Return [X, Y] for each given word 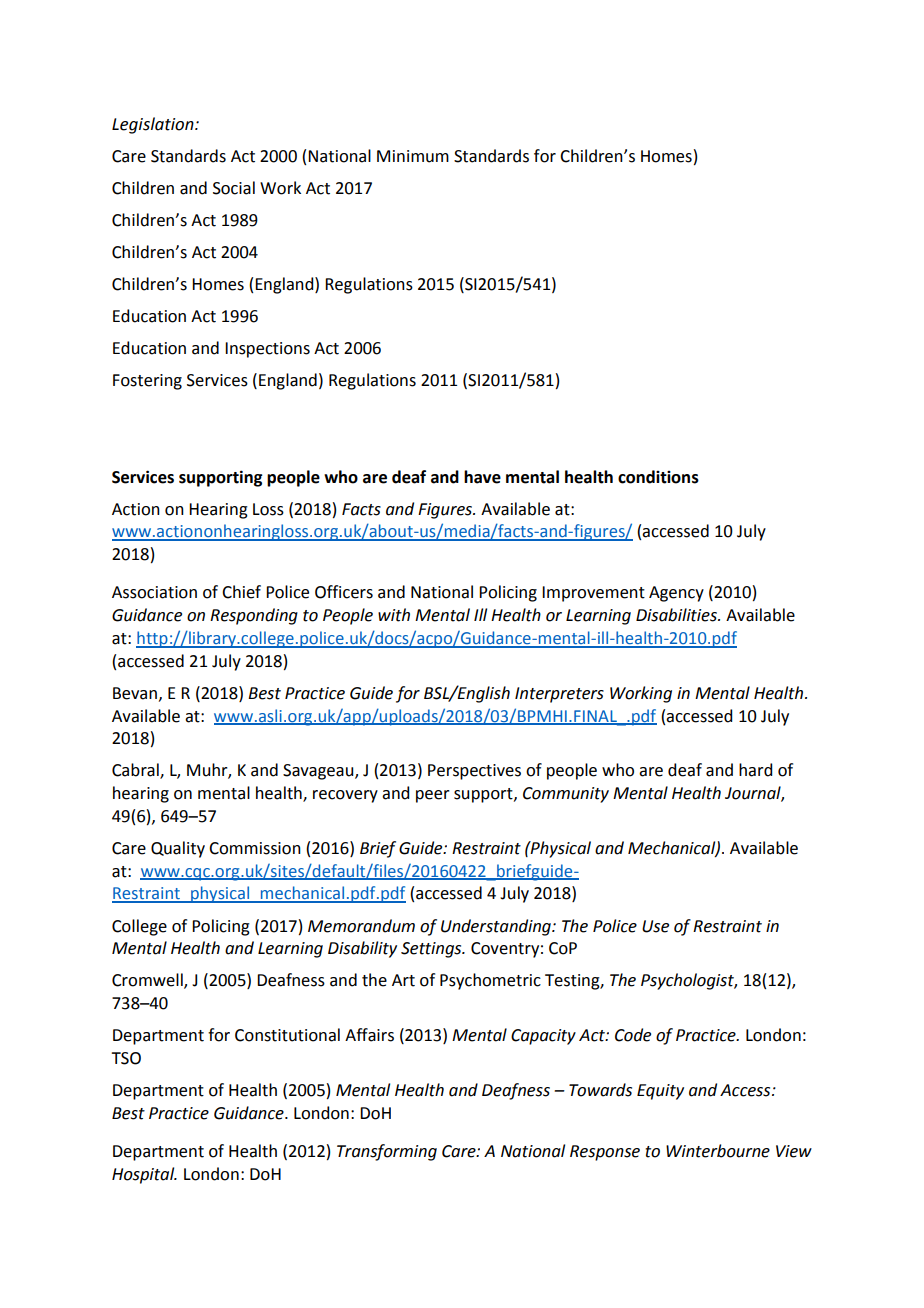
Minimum [413, 156]
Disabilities [677, 615]
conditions [658, 477]
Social [234, 188]
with [394, 615]
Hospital [144, 1175]
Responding [254, 616]
